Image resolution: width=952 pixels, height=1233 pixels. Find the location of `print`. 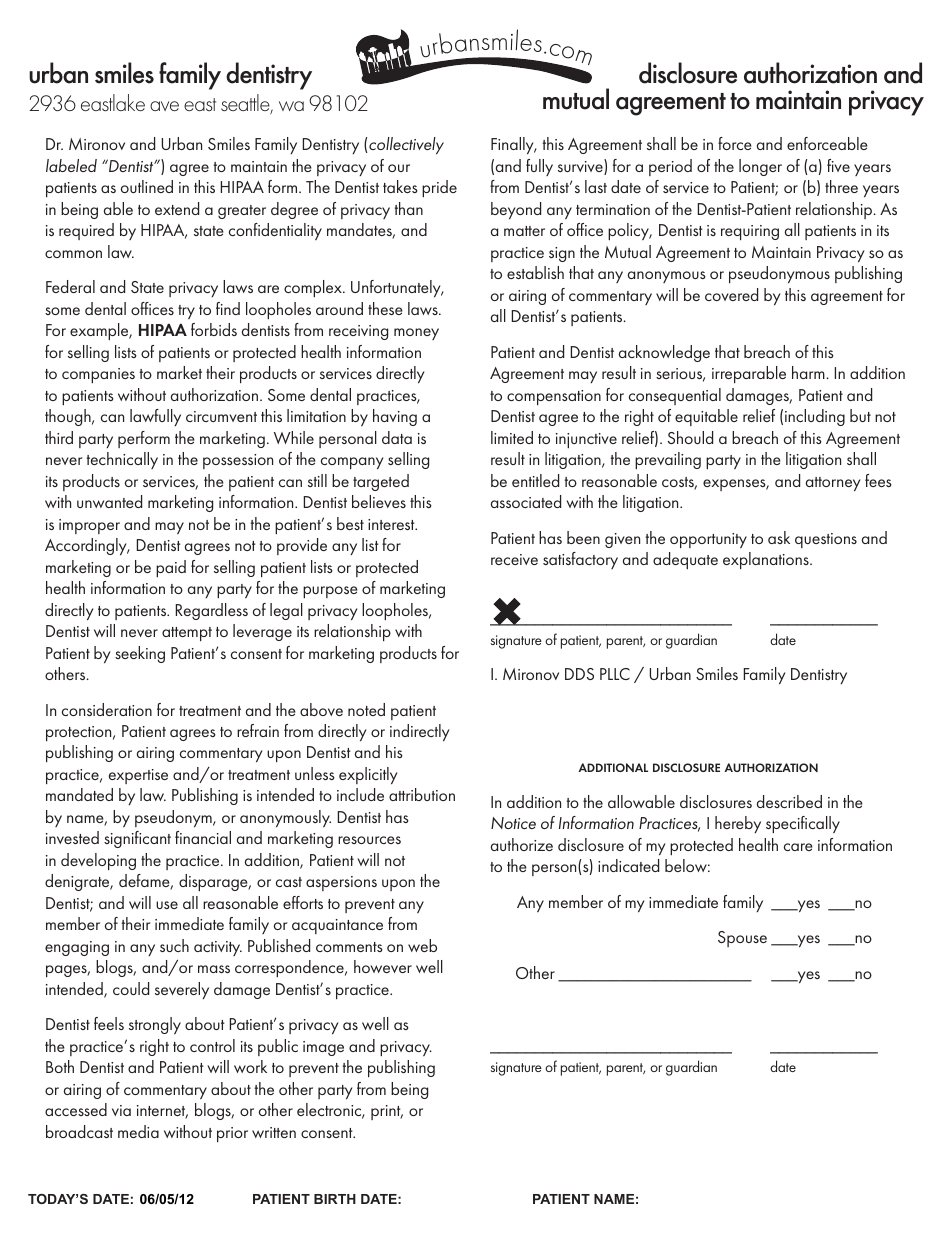

print is located at coordinates (387, 1112).
